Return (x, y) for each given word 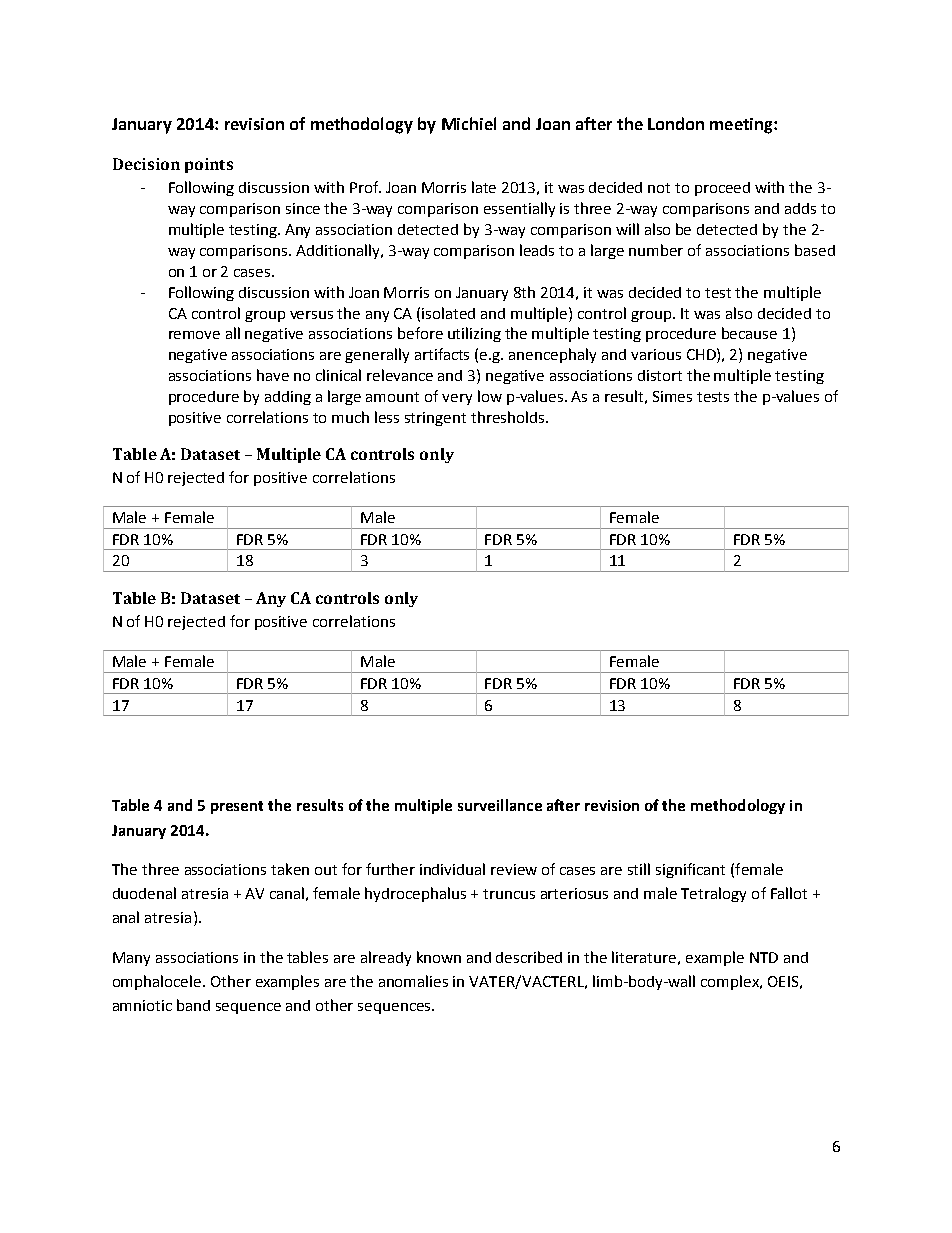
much (350, 417)
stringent (435, 419)
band (193, 1005)
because (749, 333)
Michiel (469, 123)
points (209, 165)
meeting (742, 126)
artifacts (442, 354)
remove (194, 335)
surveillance (500, 805)
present (237, 807)
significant (690, 870)
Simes (672, 396)
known (439, 957)
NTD (764, 957)
